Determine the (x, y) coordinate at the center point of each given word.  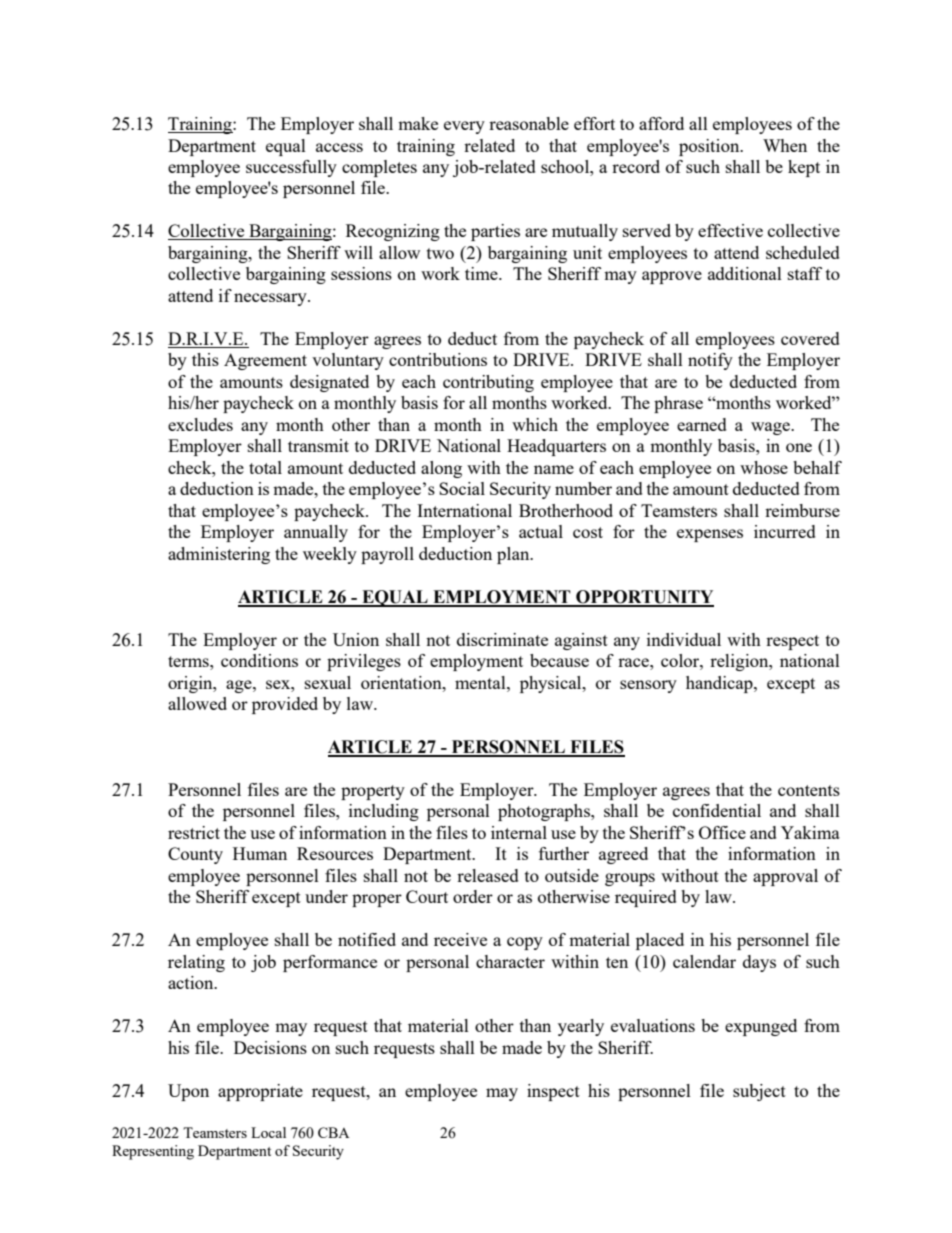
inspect (553, 1092)
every (464, 127)
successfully (291, 168)
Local (268, 1132)
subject (759, 1092)
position (710, 147)
